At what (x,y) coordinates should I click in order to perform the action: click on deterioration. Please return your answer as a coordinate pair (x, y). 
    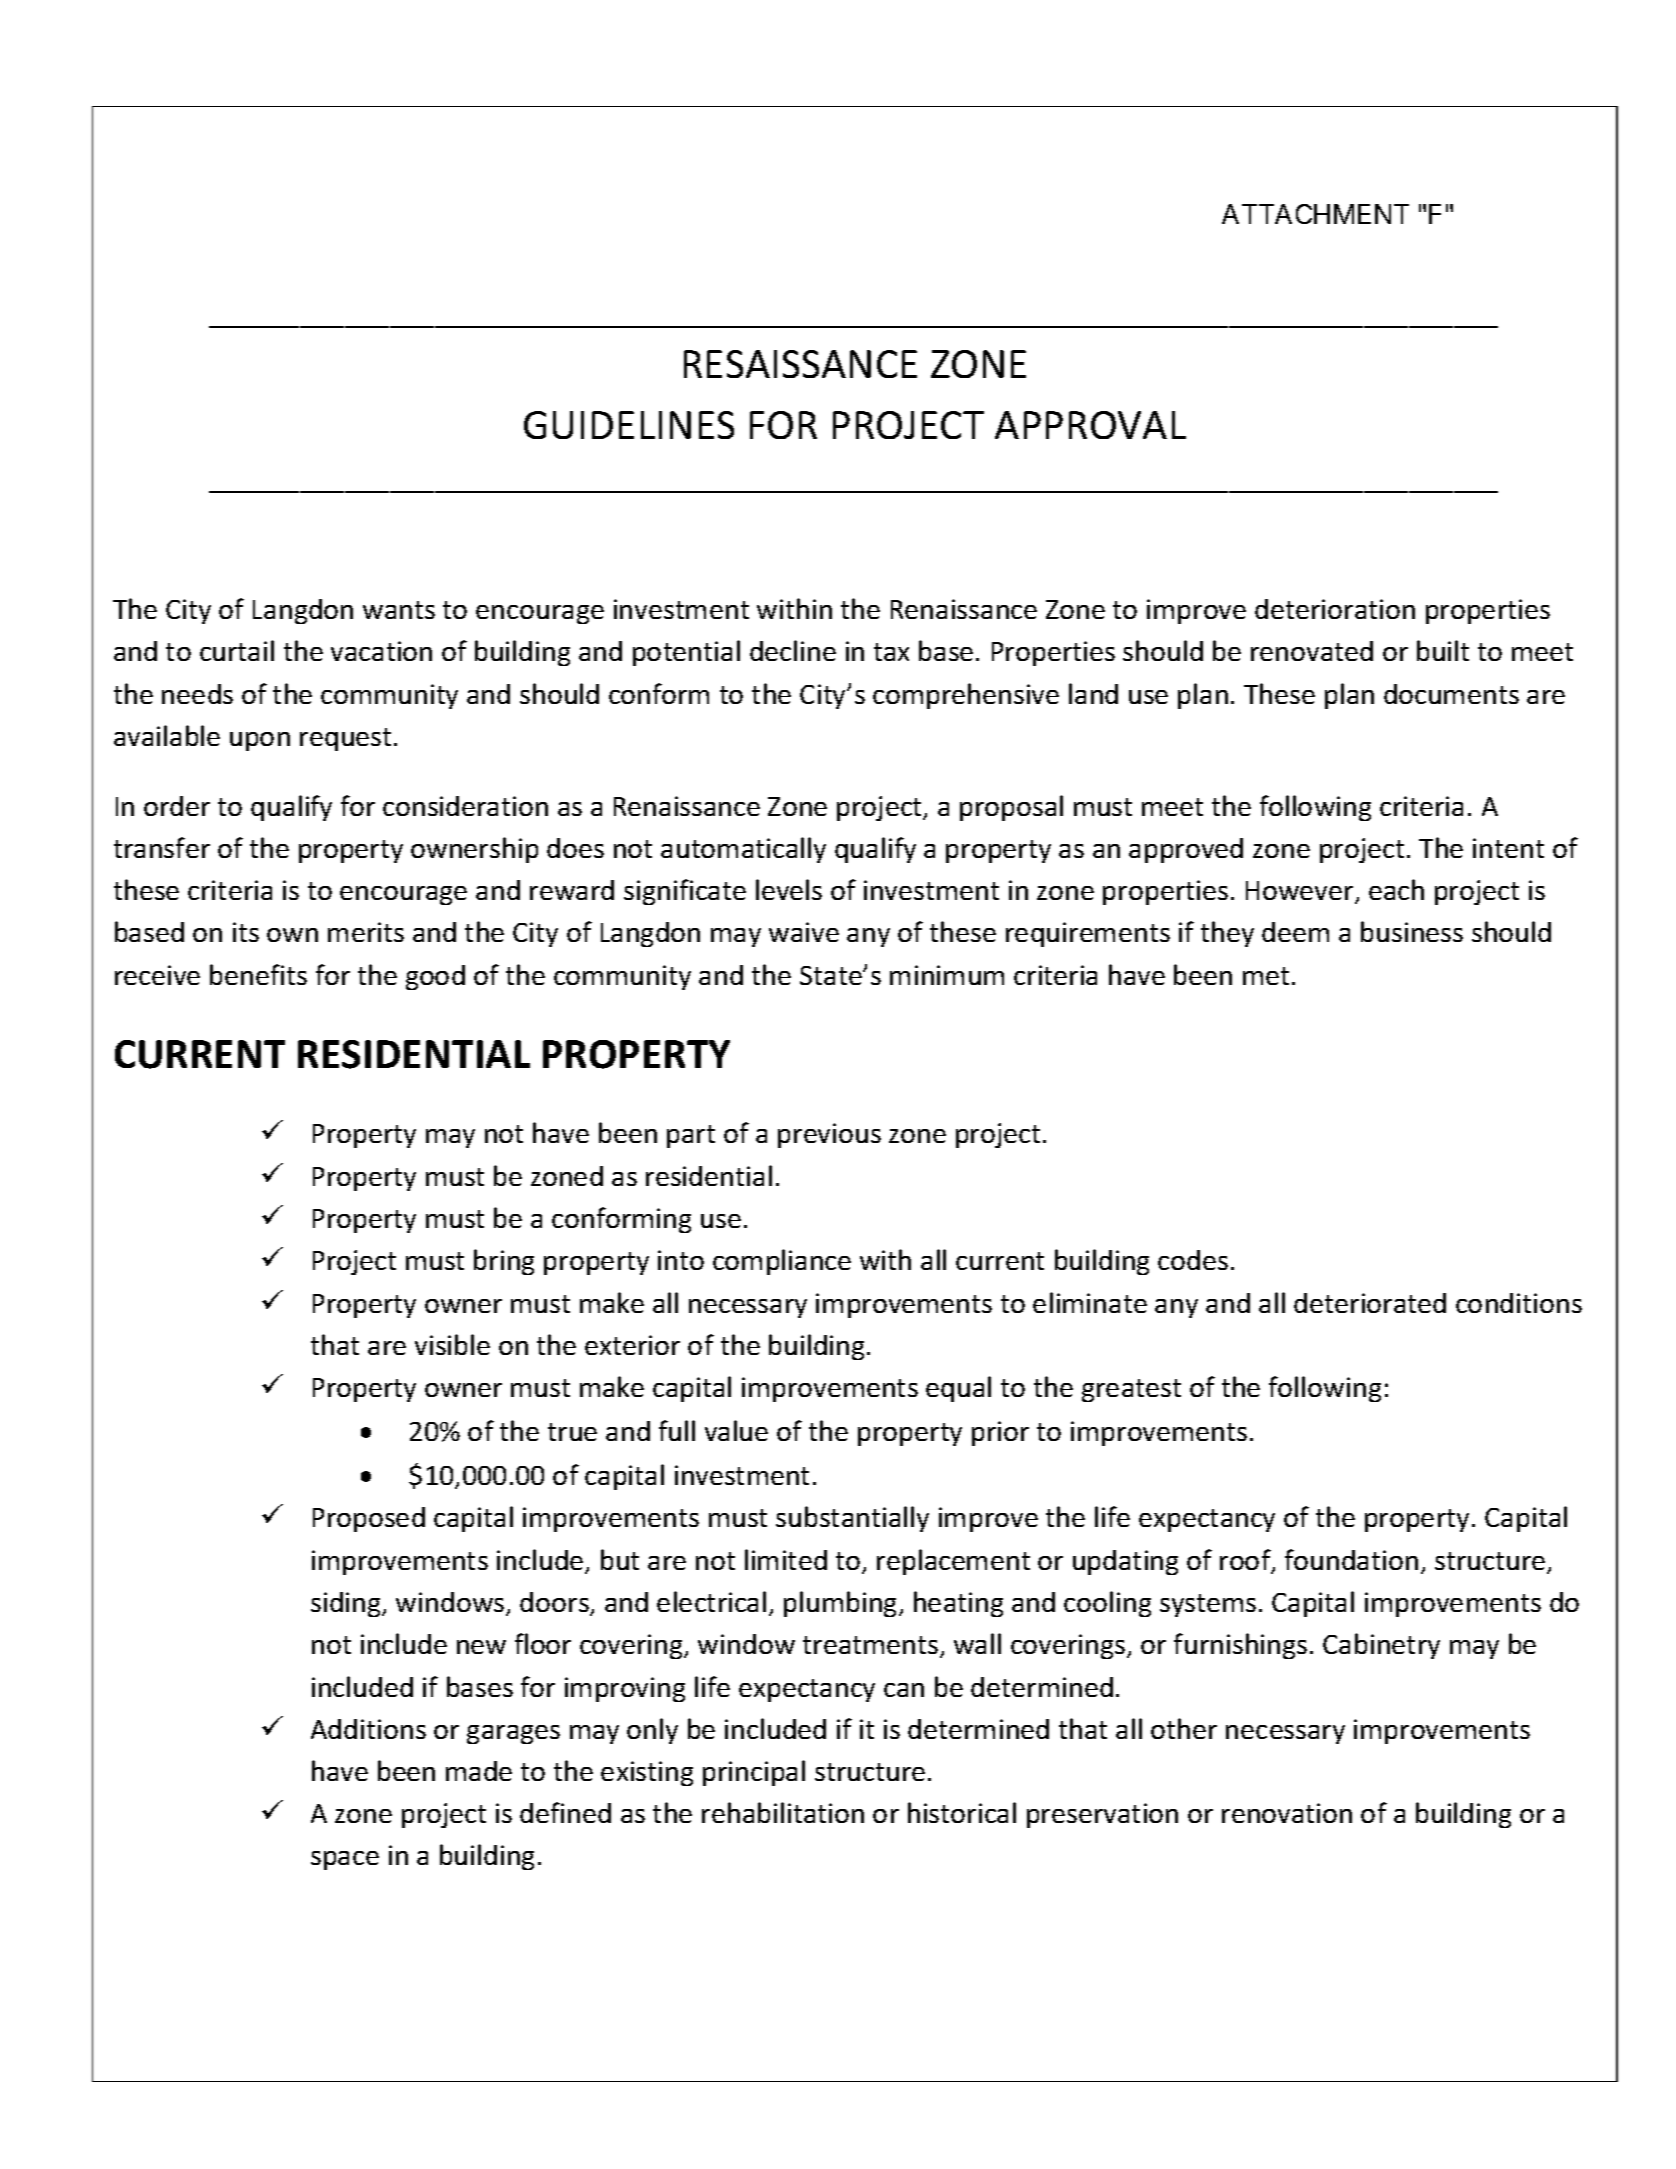
    Looking at the image, I should click on (1335, 609).
